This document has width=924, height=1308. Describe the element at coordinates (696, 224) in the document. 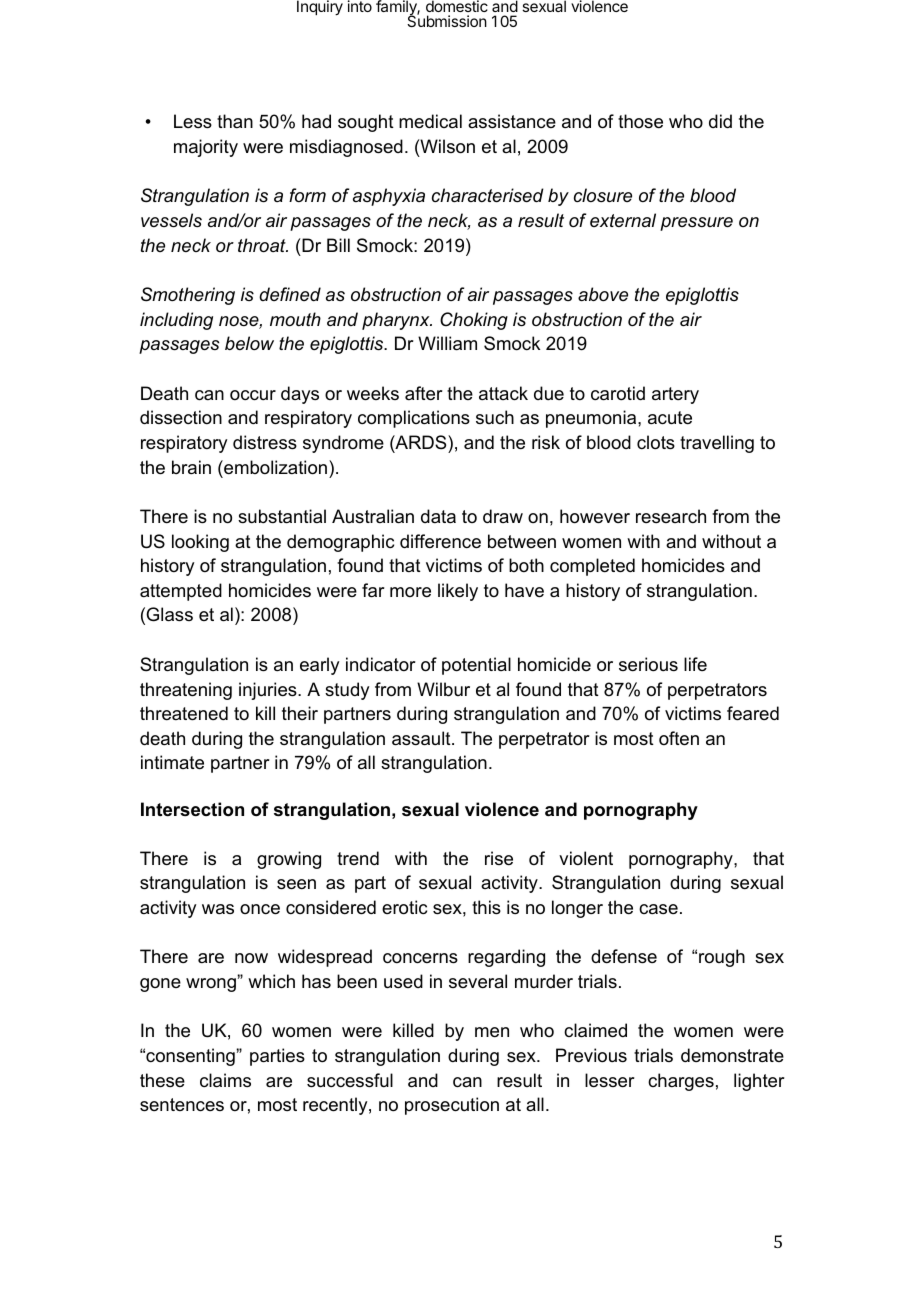

I see `pressure` at that location.
